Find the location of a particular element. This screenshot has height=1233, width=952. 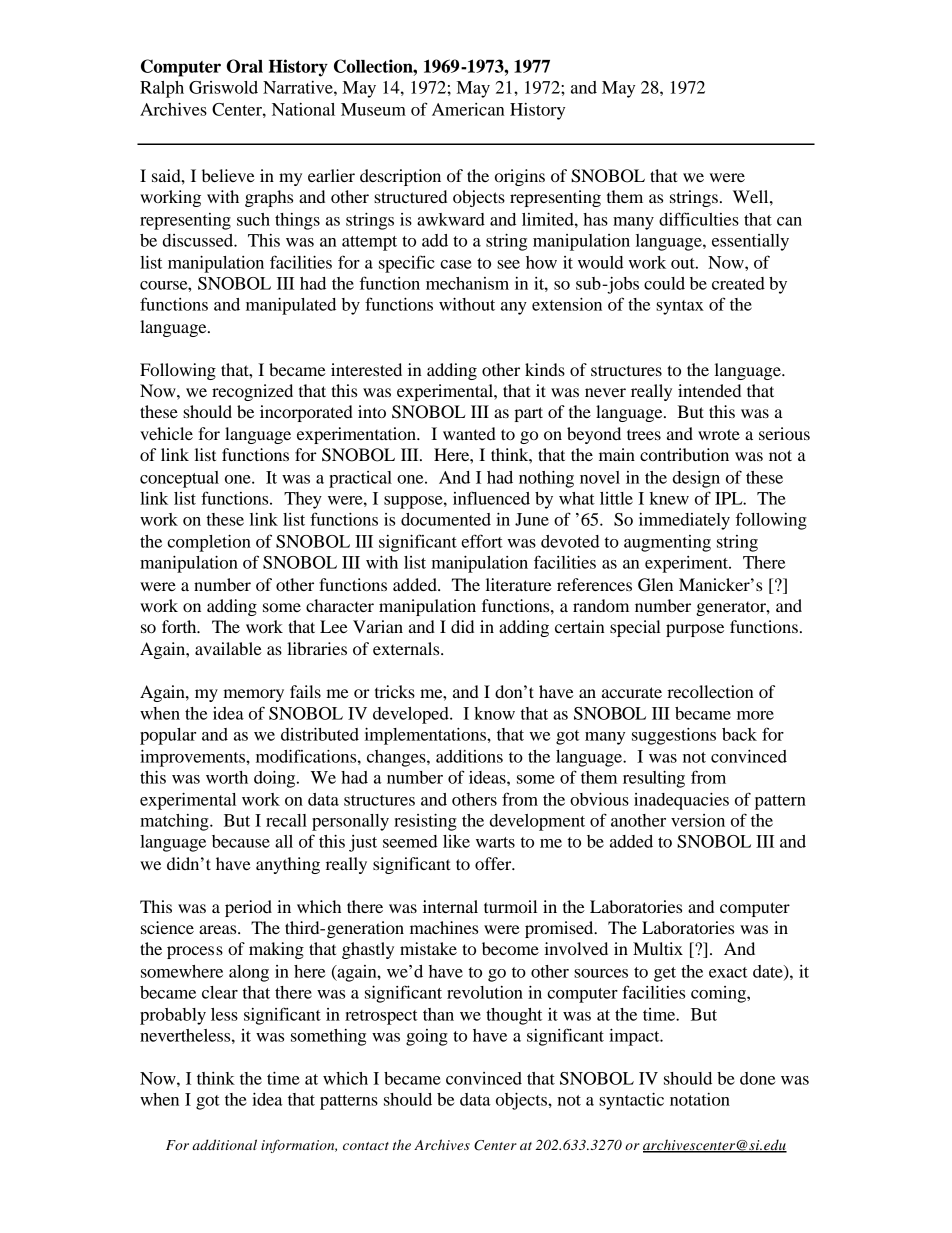

kinds is located at coordinates (545, 369).
